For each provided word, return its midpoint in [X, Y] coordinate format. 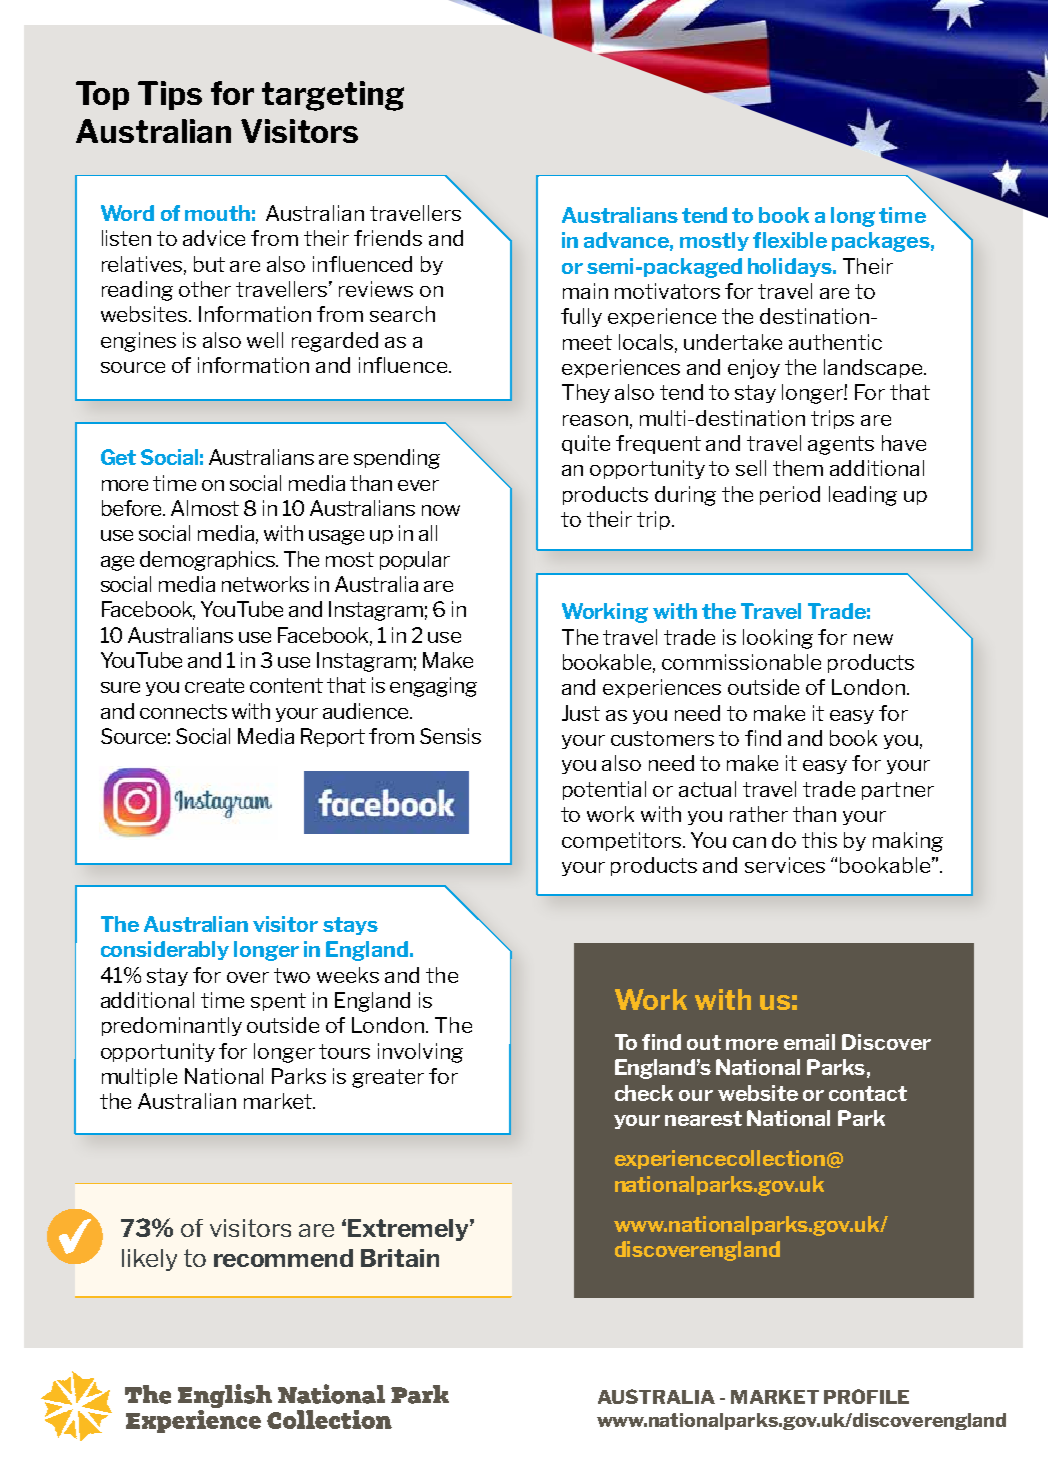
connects [183, 711]
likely [149, 1260]
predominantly [172, 1026]
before [133, 508]
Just [581, 713]
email [809, 1042]
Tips [170, 95]
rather [759, 814]
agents [841, 445]
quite [586, 444]
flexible [790, 240]
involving [420, 1053]
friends [388, 238]
